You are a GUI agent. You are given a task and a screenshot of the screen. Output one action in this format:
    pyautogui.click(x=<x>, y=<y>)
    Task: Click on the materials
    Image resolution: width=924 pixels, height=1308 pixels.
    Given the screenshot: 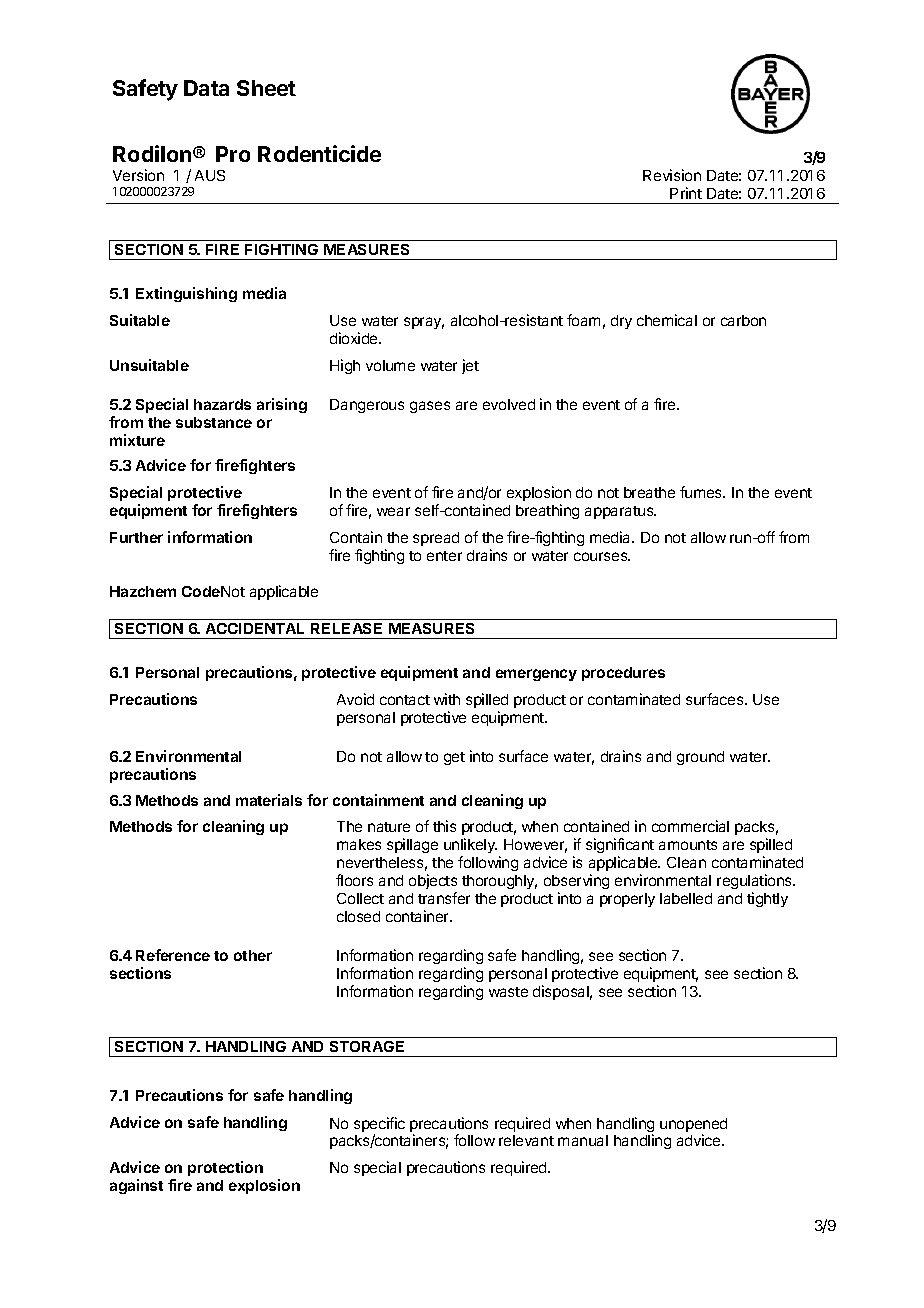 What is the action you would take?
    pyautogui.click(x=269, y=800)
